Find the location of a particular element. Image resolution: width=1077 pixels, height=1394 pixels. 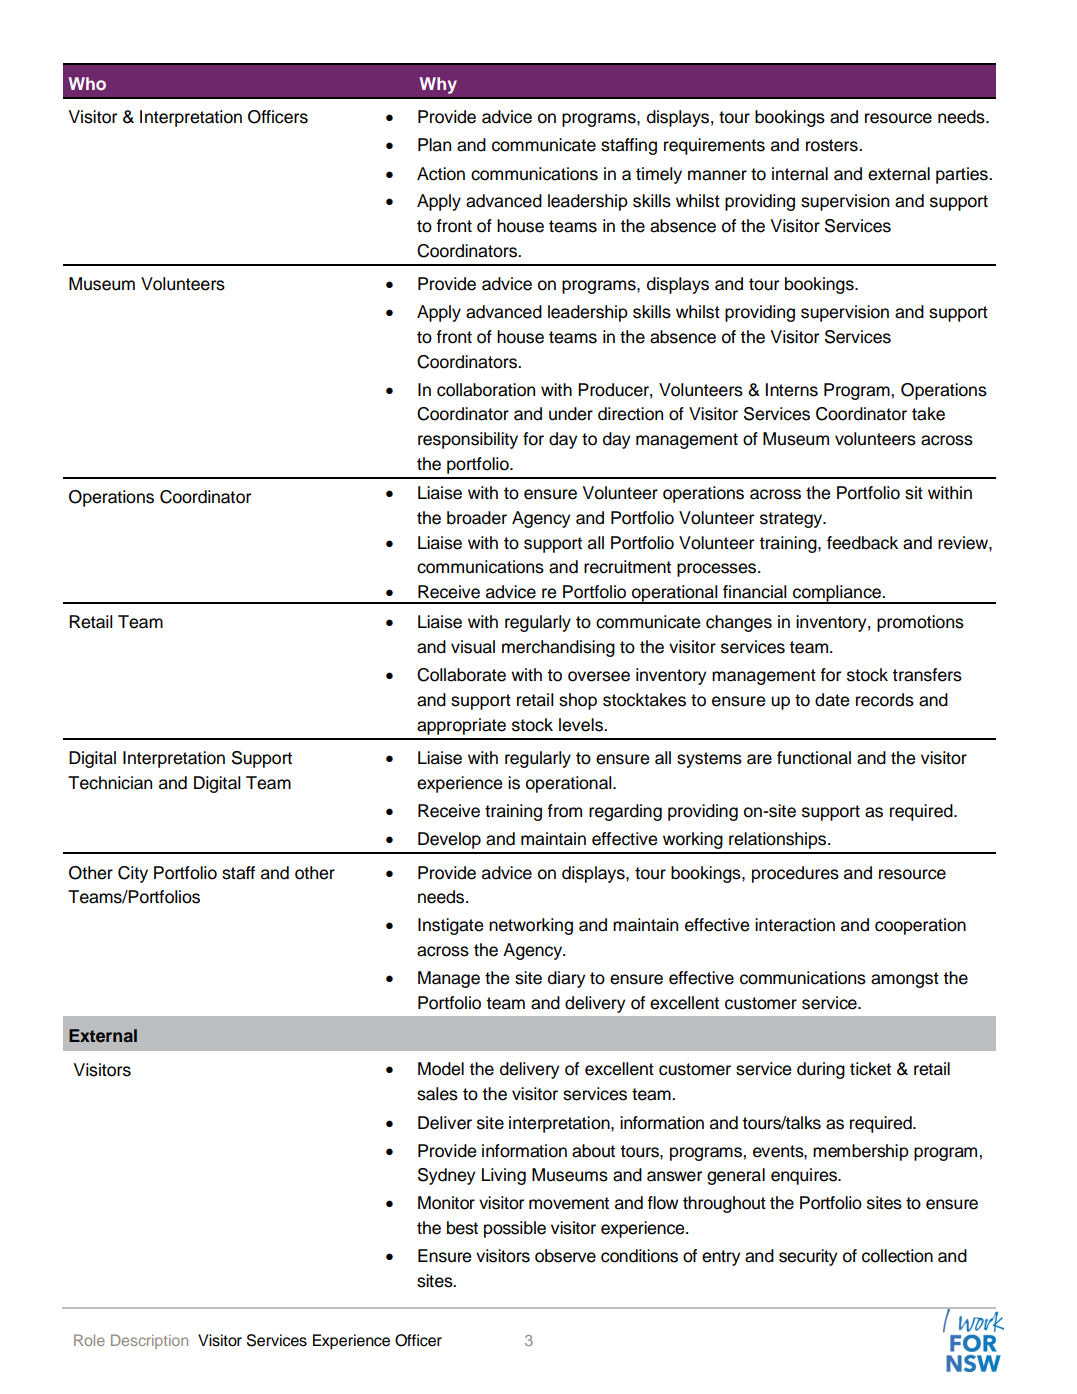

feedback is located at coordinates (862, 543).
